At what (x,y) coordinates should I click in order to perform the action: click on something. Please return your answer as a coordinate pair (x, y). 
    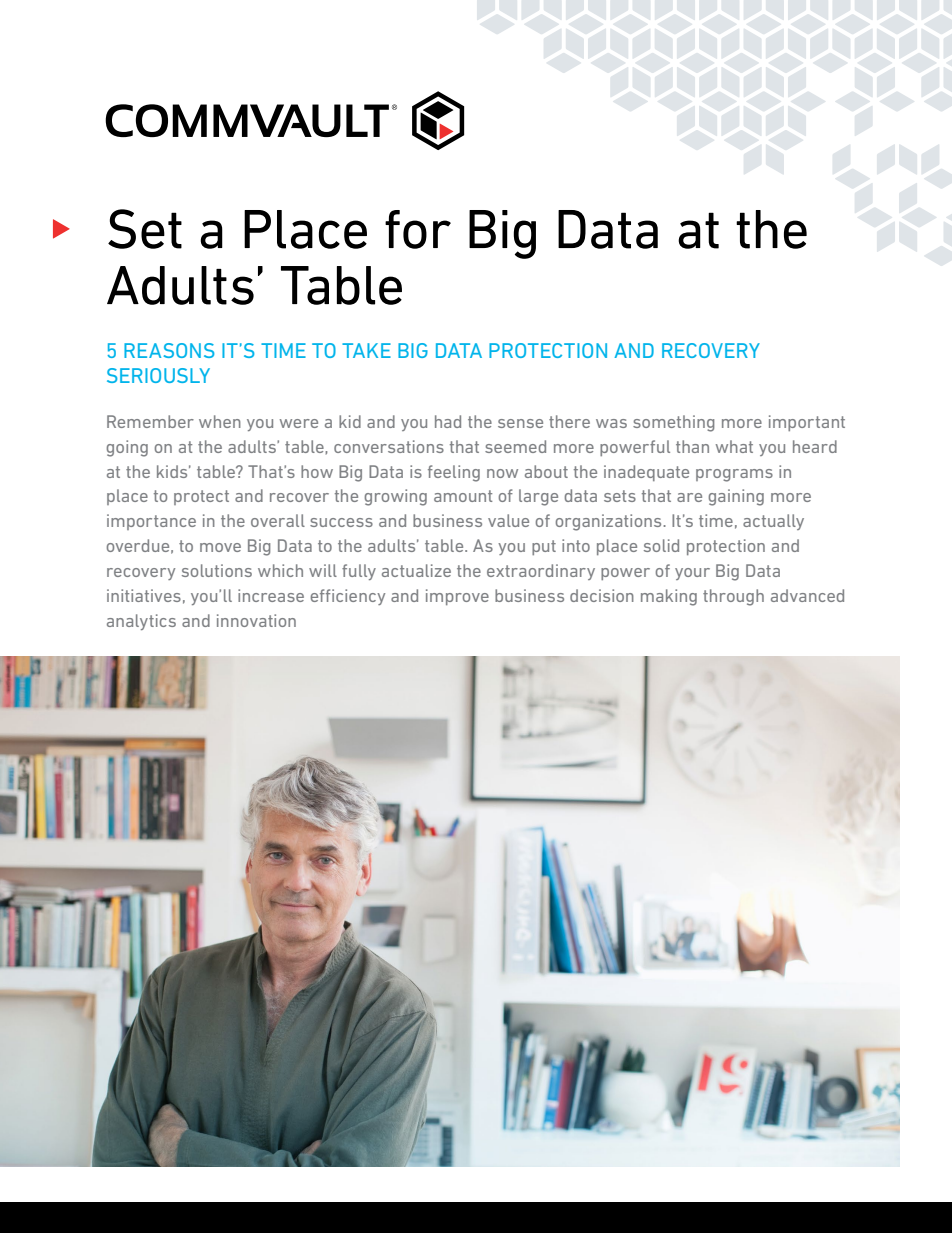
    Looking at the image, I should click on (674, 423).
